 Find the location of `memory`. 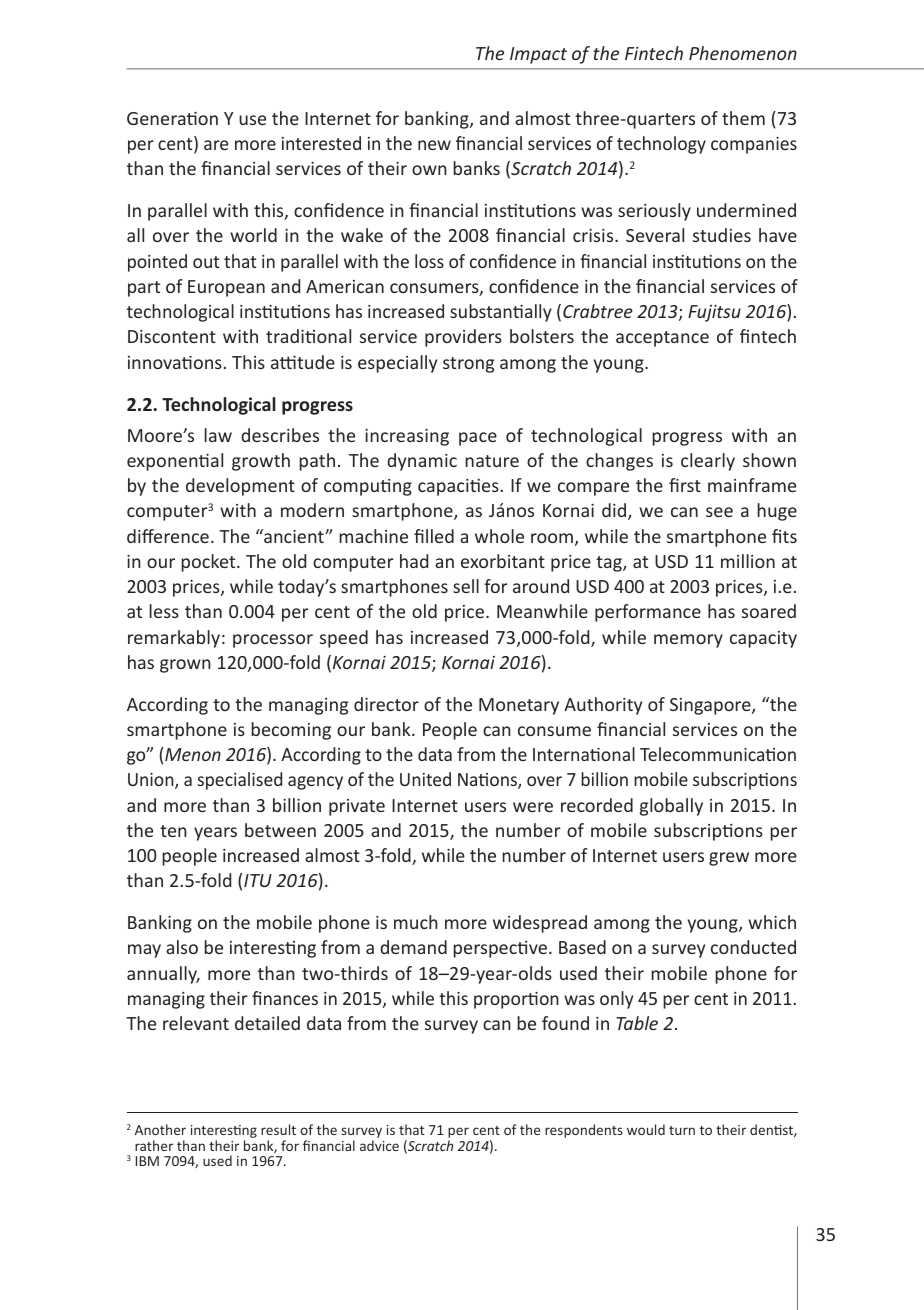

memory is located at coordinates (688, 641).
